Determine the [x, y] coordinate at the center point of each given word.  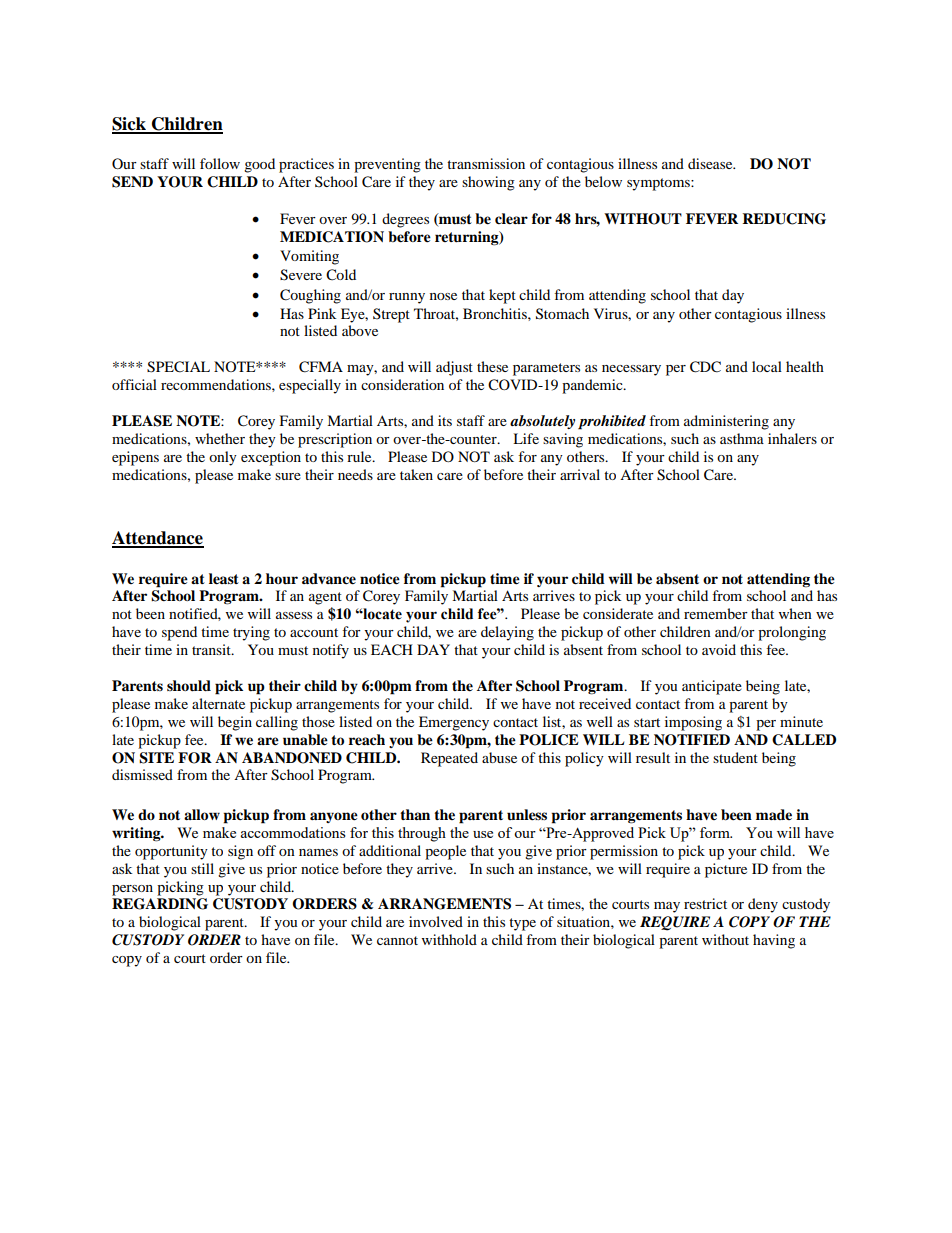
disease [711, 163]
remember [716, 613]
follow [220, 163]
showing [488, 183]
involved [436, 921]
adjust [454, 368]
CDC [705, 367]
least [224, 579]
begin [235, 723]
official [134, 384]
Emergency [454, 723]
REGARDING [160, 904]
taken [416, 474]
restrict [705, 903]
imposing [693, 723]
